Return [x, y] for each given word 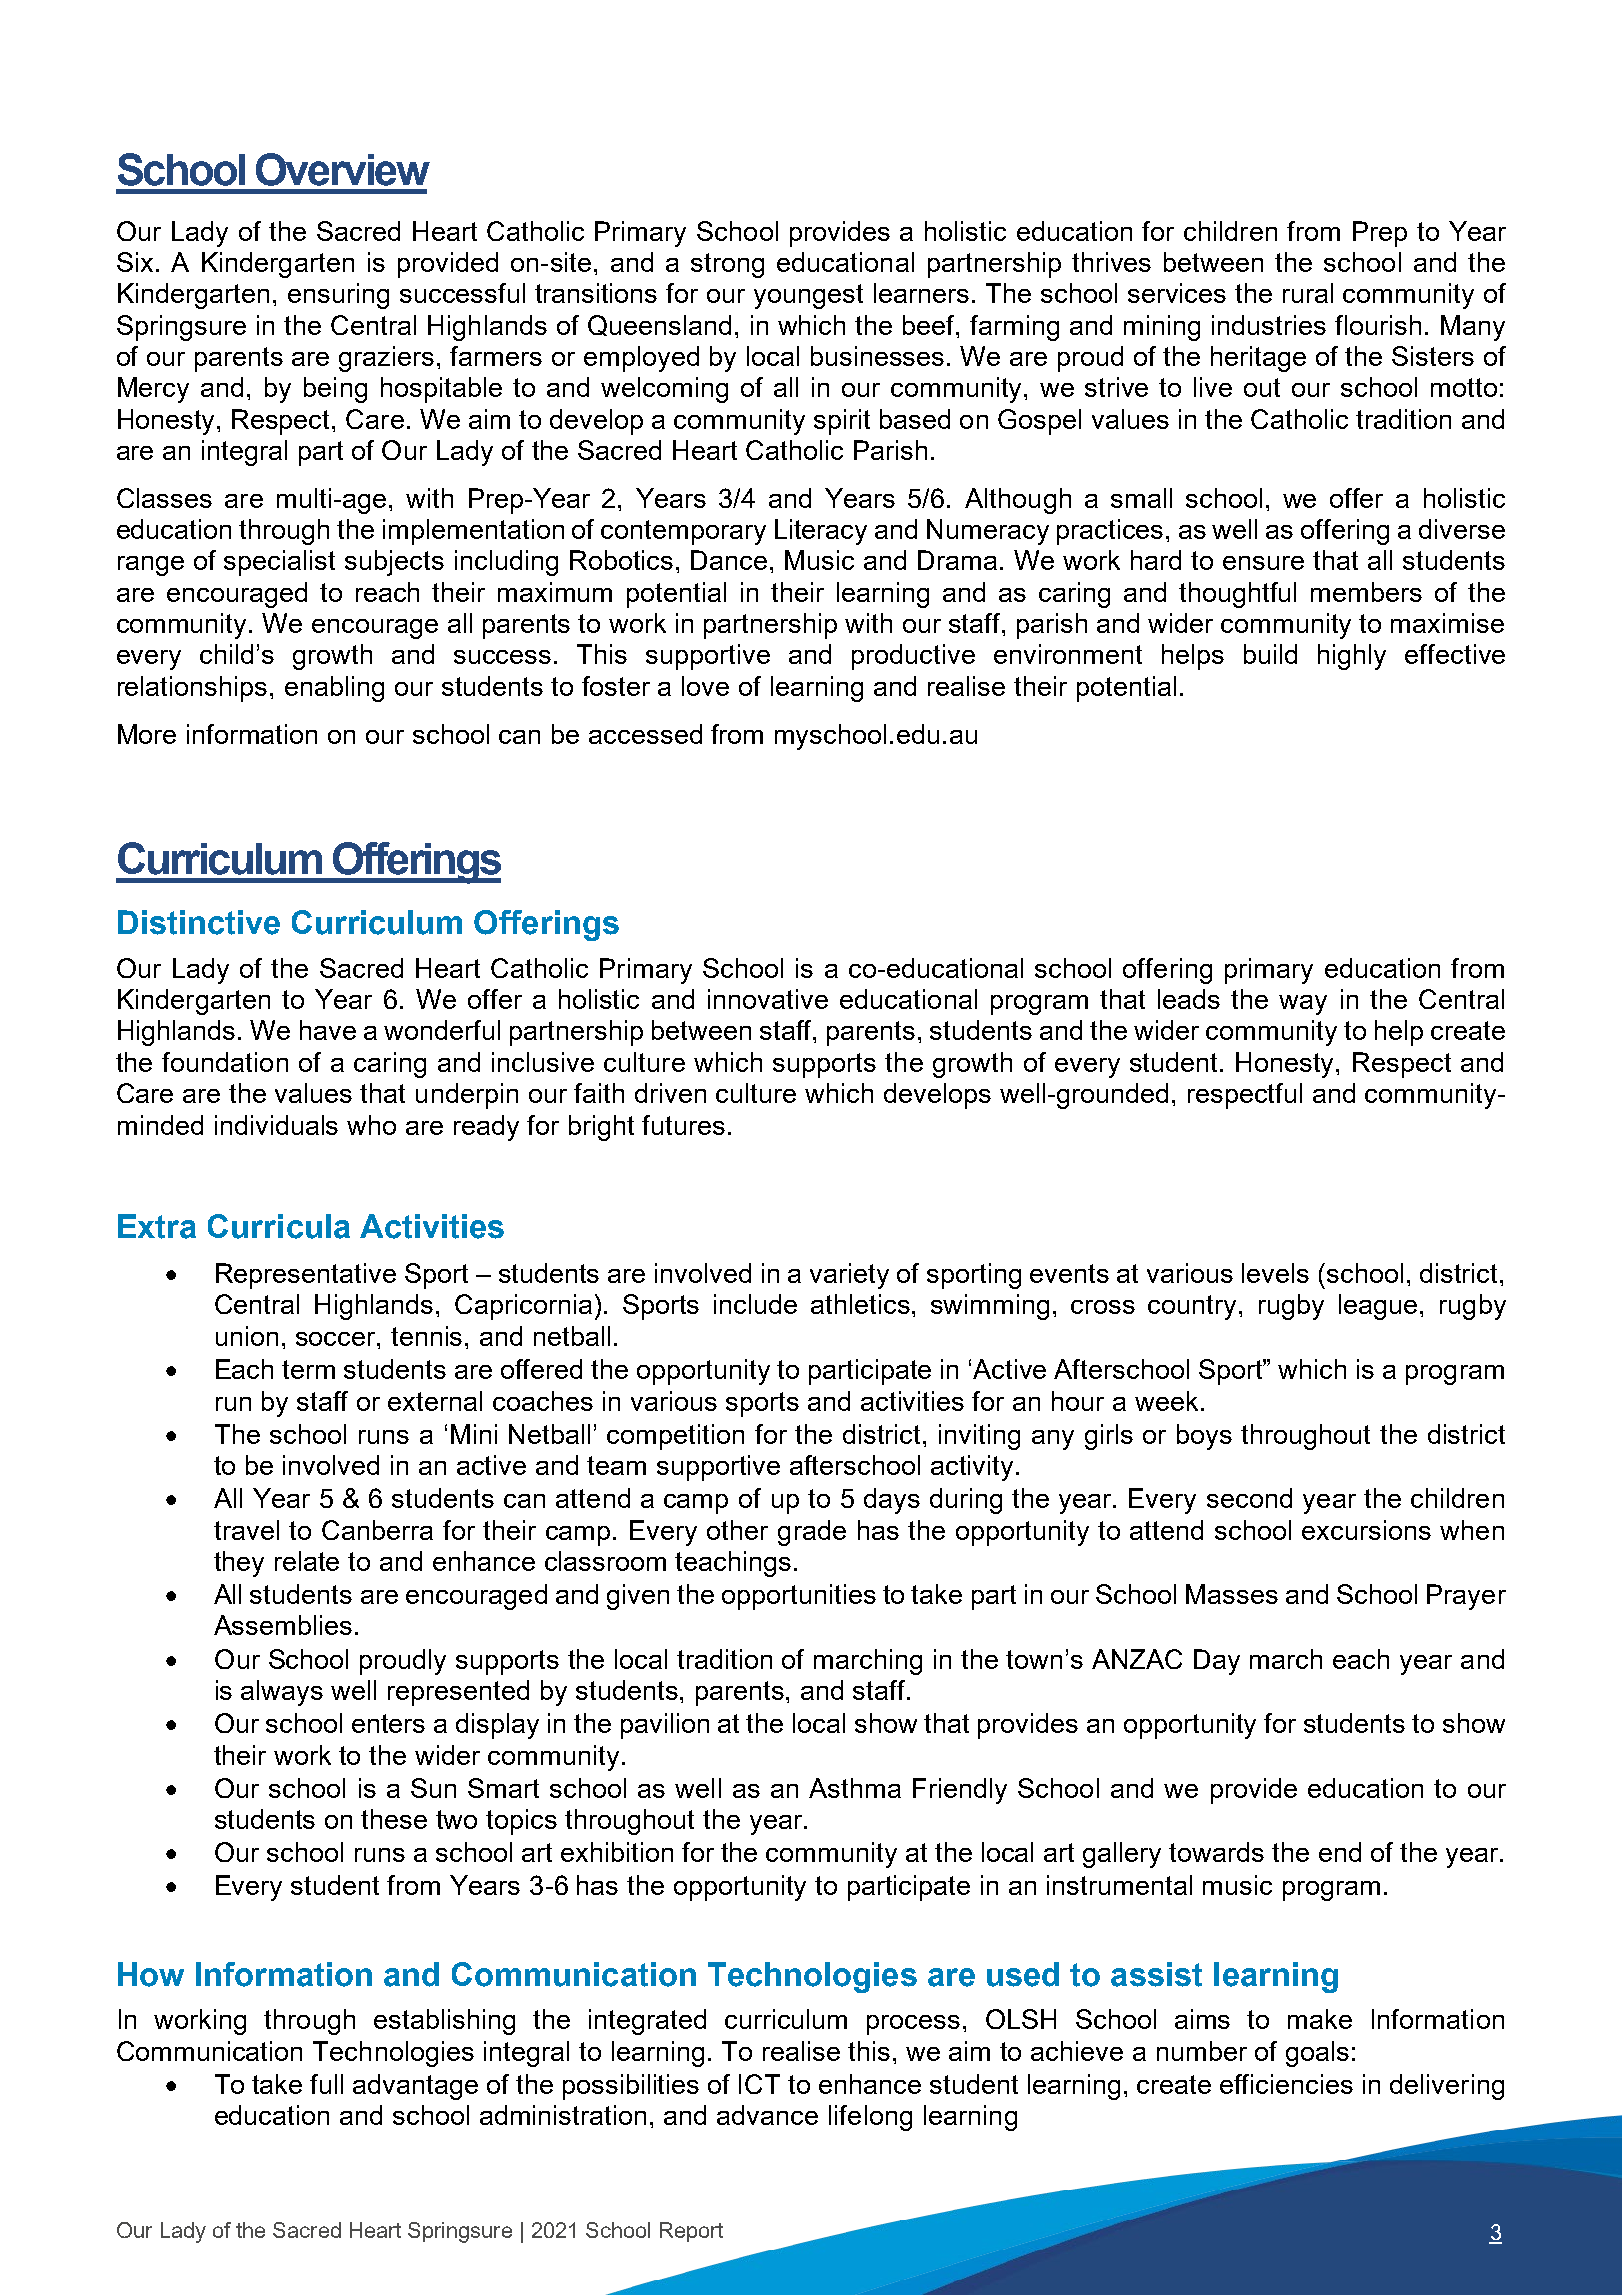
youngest [808, 296]
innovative [768, 999]
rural [1308, 293]
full [326, 2084]
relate [307, 1561]
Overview [343, 169]
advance [767, 2115]
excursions [1366, 1530]
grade [812, 1533]
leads [1189, 999]
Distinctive [199, 922]
